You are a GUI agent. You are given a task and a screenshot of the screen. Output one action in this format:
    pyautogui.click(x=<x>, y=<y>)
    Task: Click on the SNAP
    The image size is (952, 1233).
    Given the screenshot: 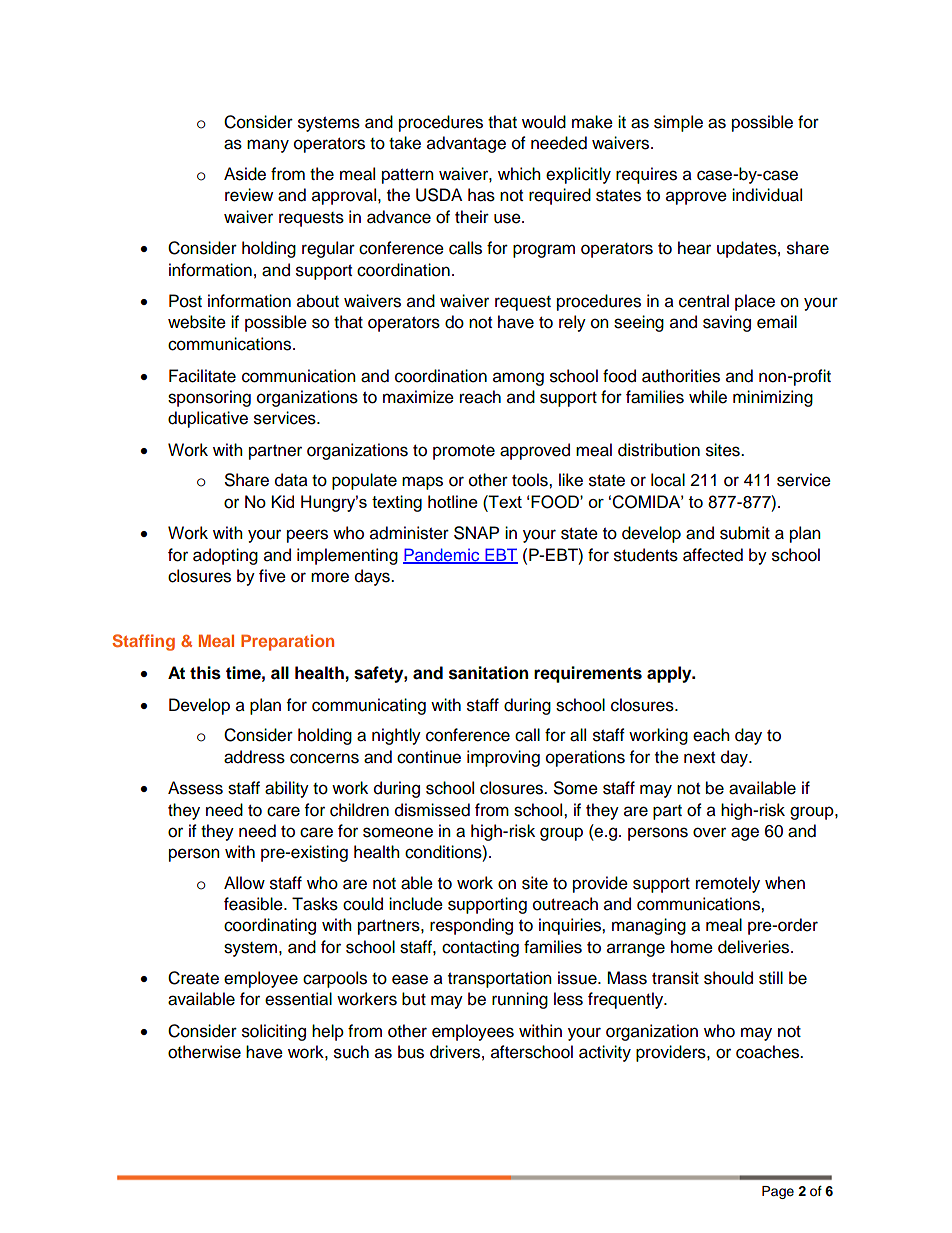 What is the action you would take?
    pyautogui.click(x=476, y=533)
